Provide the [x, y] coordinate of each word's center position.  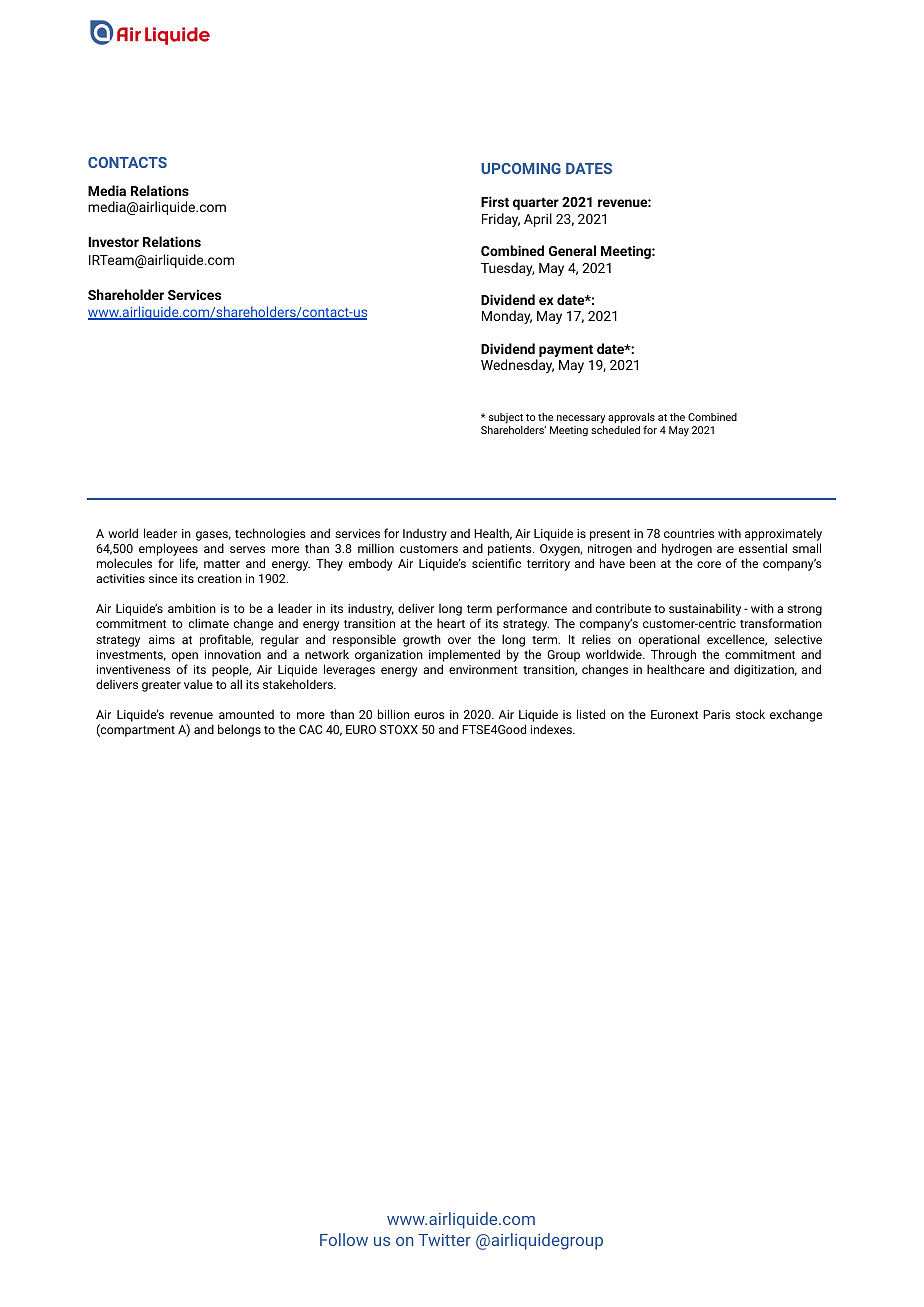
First [495, 201]
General [572, 250]
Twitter [444, 1240]
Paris [717, 714]
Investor [113, 242]
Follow [344, 1239]
